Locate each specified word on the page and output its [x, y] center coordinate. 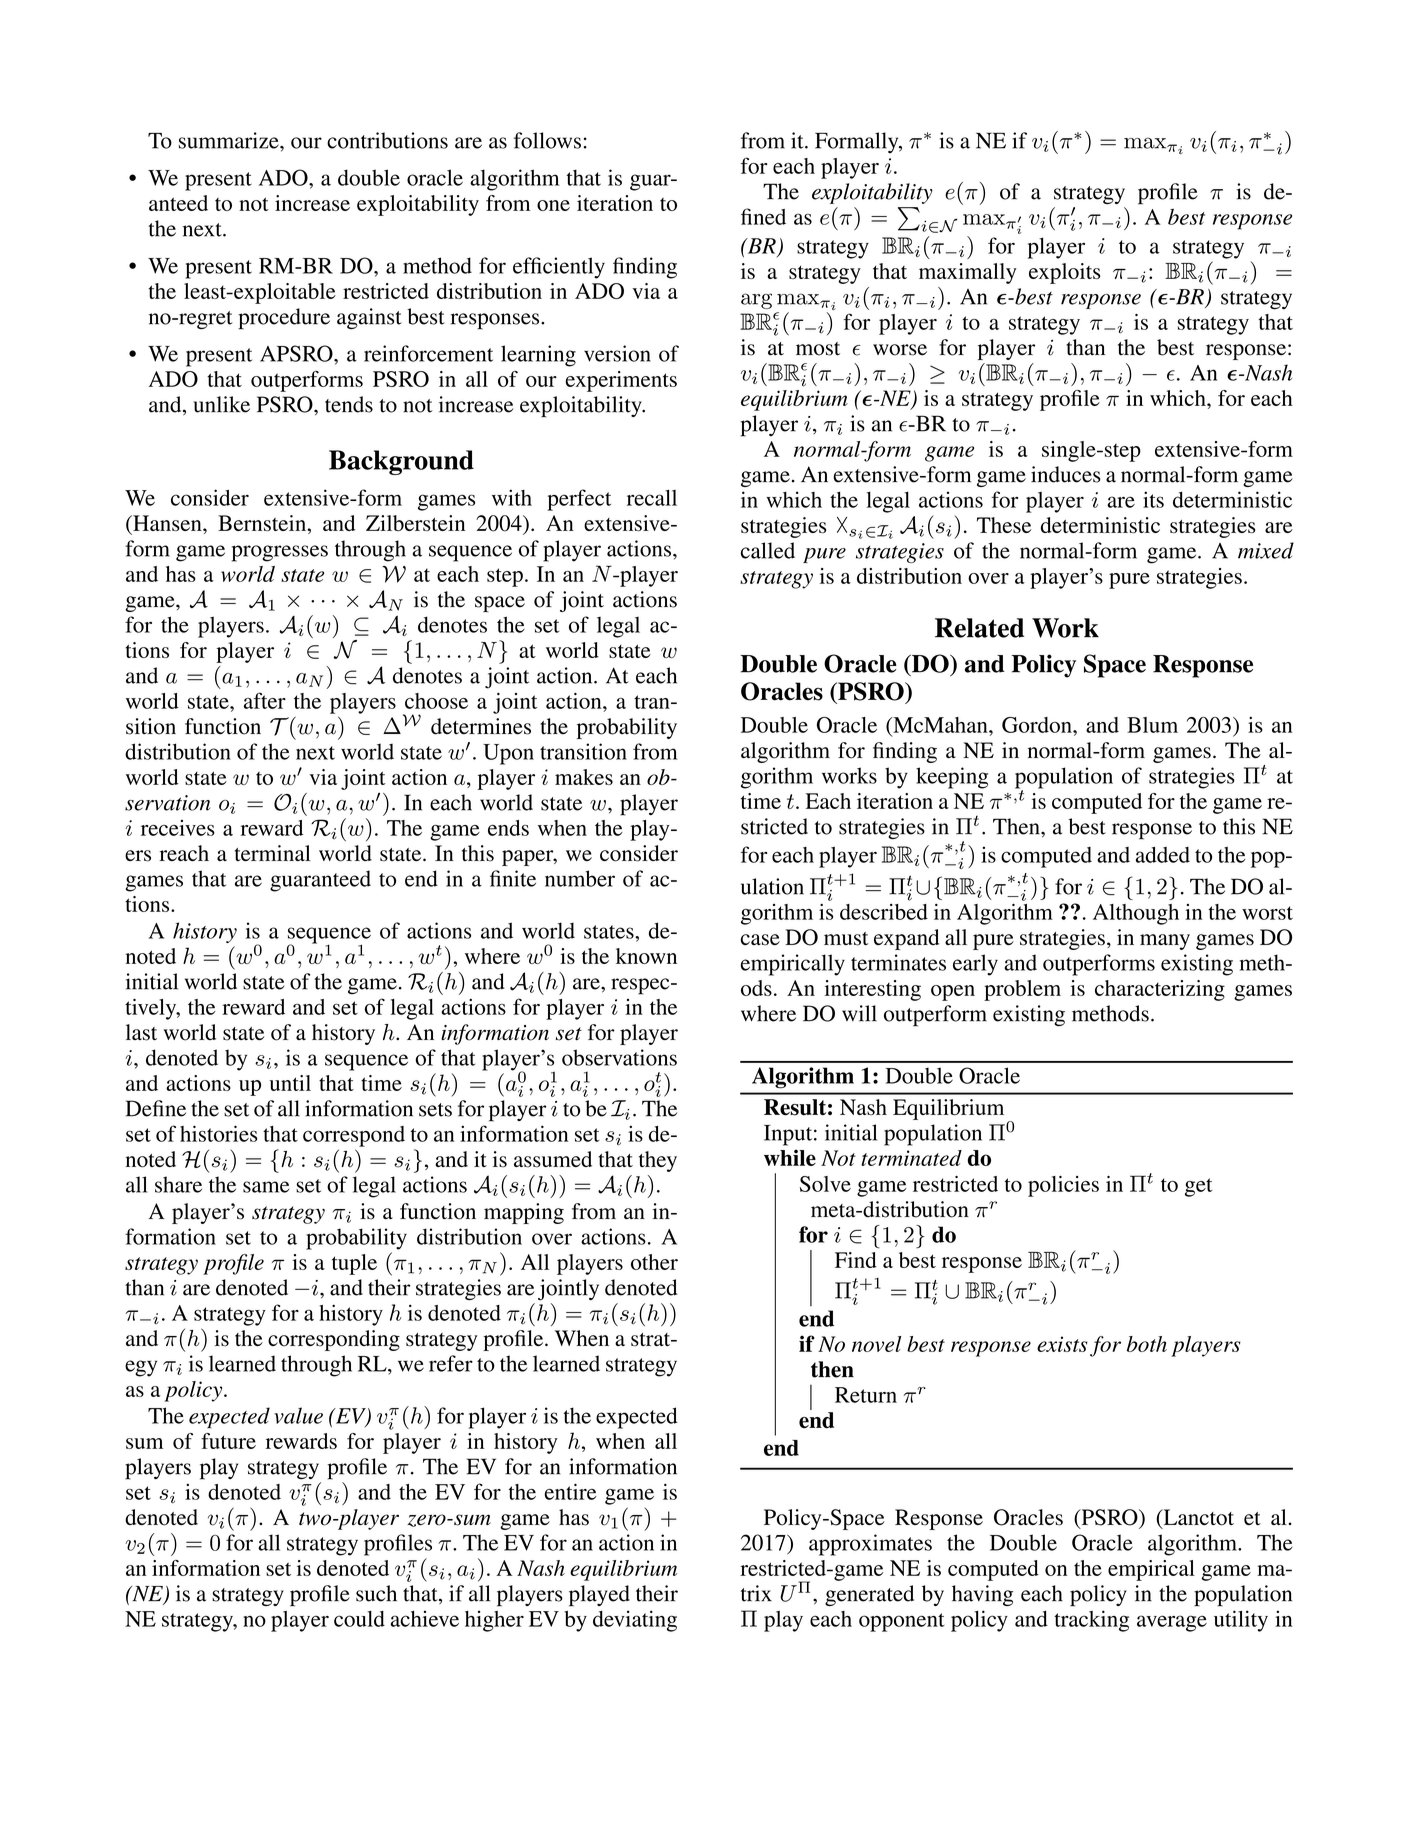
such [376, 1593]
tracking [1091, 1621]
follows [547, 140]
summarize [230, 140]
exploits [1064, 273]
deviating [635, 1621]
